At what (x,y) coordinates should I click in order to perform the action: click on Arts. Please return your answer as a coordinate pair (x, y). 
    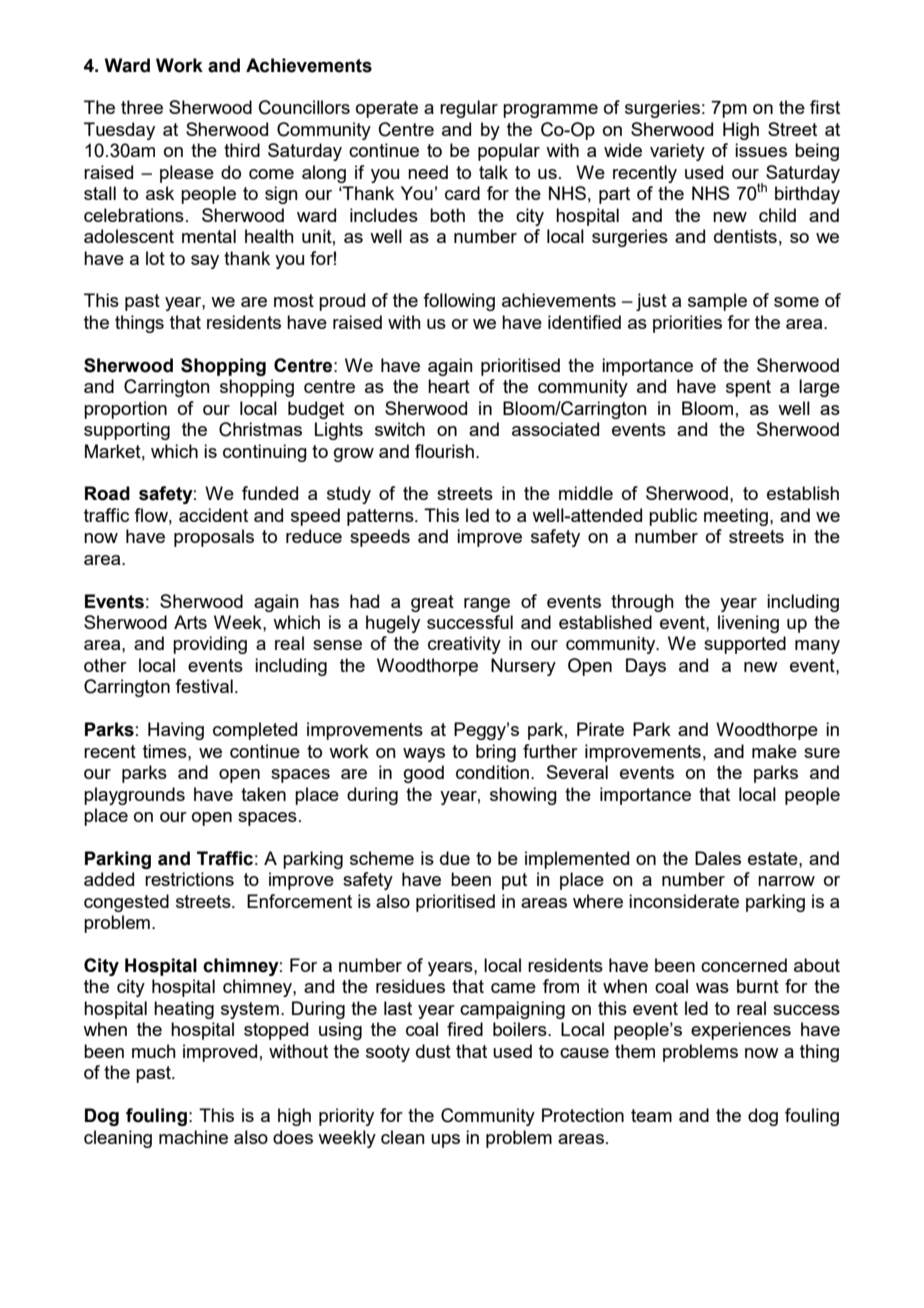
    Looking at the image, I should click on (190, 622).
